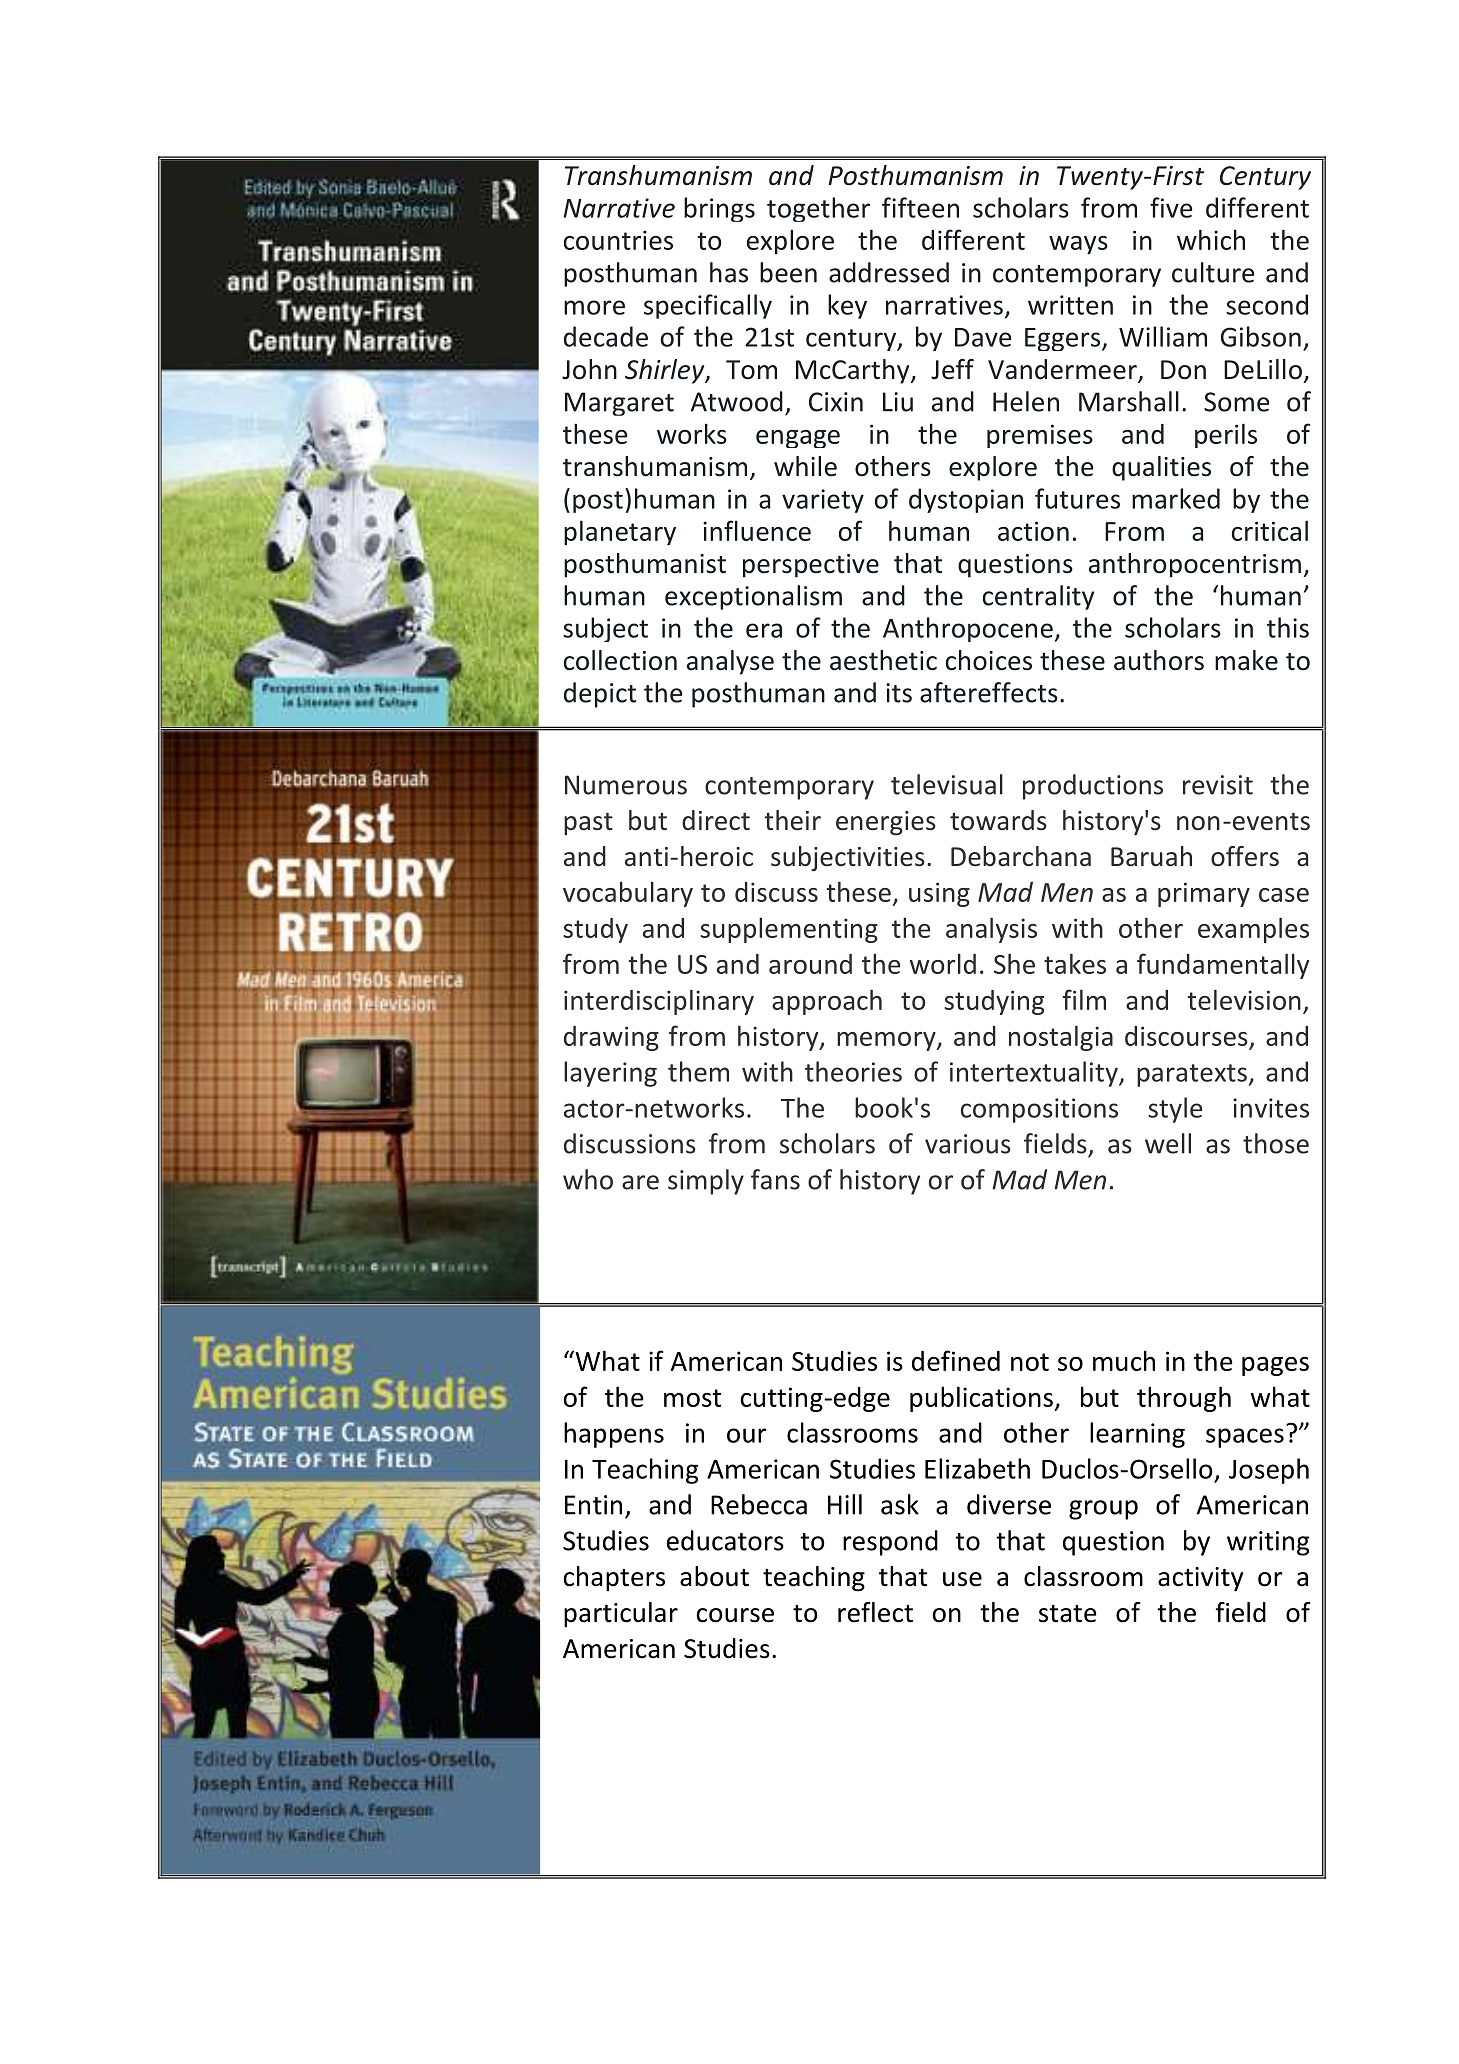  I want to click on which, so click(1211, 239).
